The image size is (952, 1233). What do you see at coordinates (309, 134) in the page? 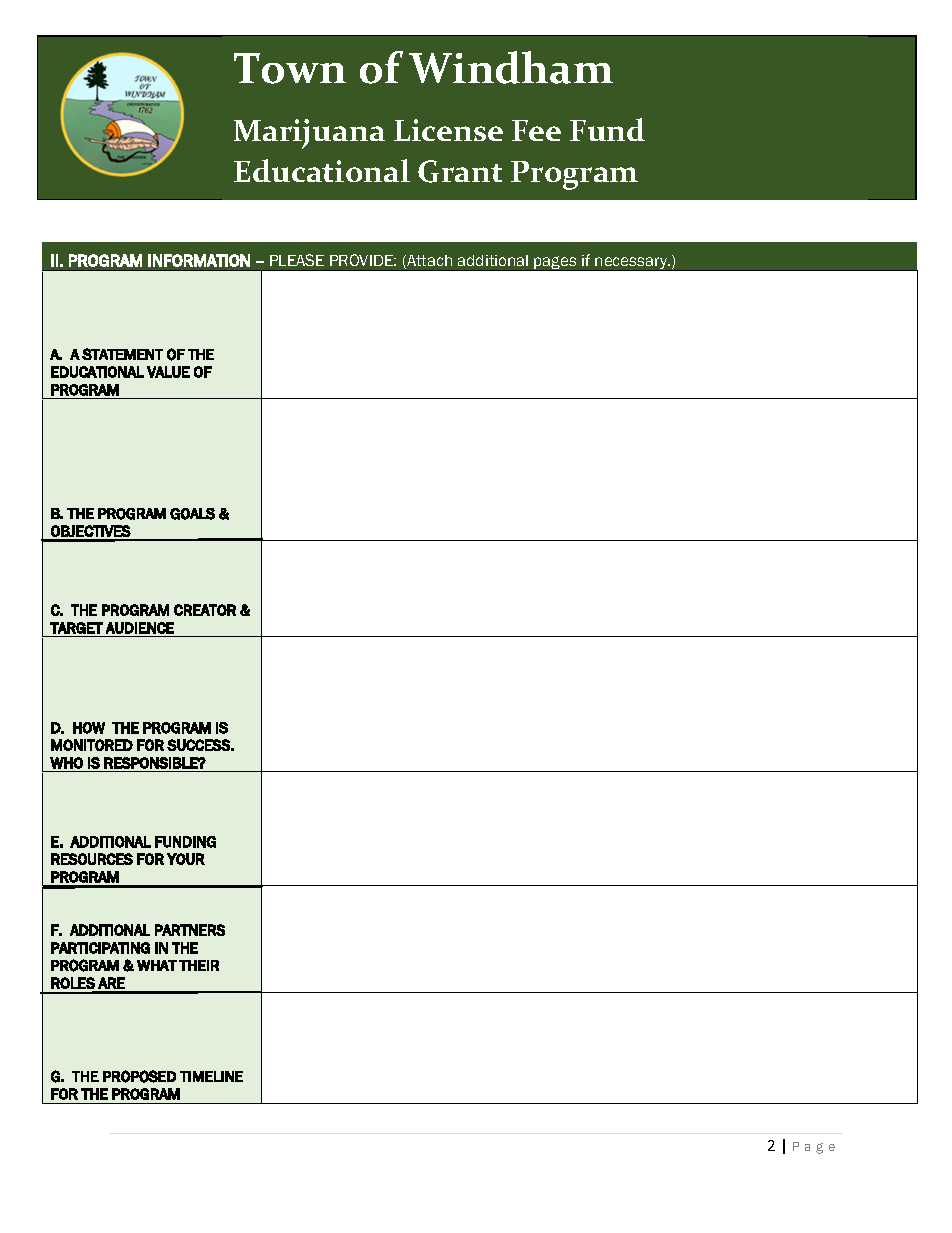
I see `Marijuana` at bounding box center [309, 134].
